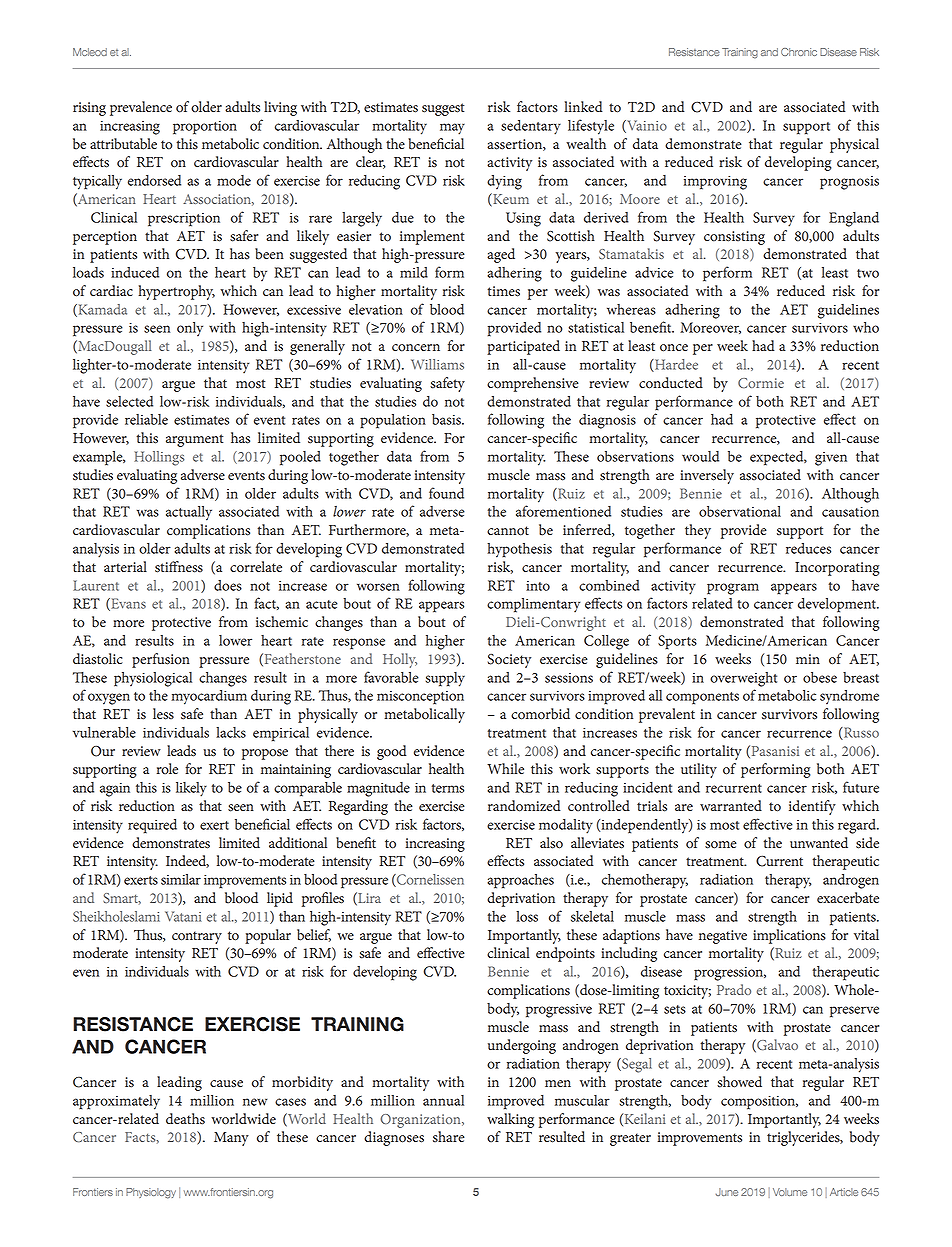  What do you see at coordinates (185, 1119) in the page?
I see `deaths` at bounding box center [185, 1119].
